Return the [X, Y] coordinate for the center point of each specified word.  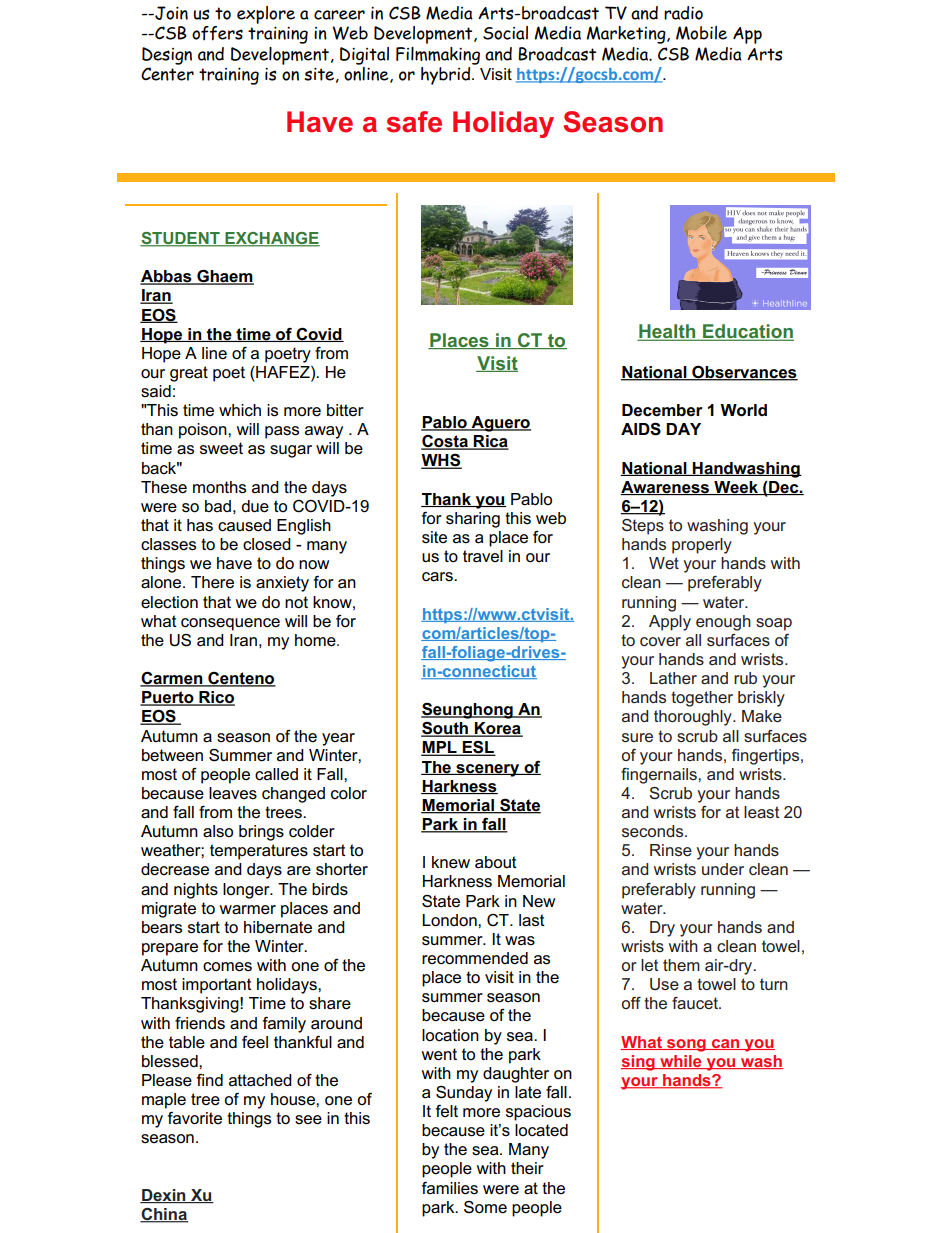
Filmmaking [438, 56]
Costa [445, 442]
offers [217, 33]
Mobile [701, 33]
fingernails [660, 776]
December [662, 410]
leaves [233, 793]
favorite [195, 1118]
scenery [488, 770]
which [240, 410]
